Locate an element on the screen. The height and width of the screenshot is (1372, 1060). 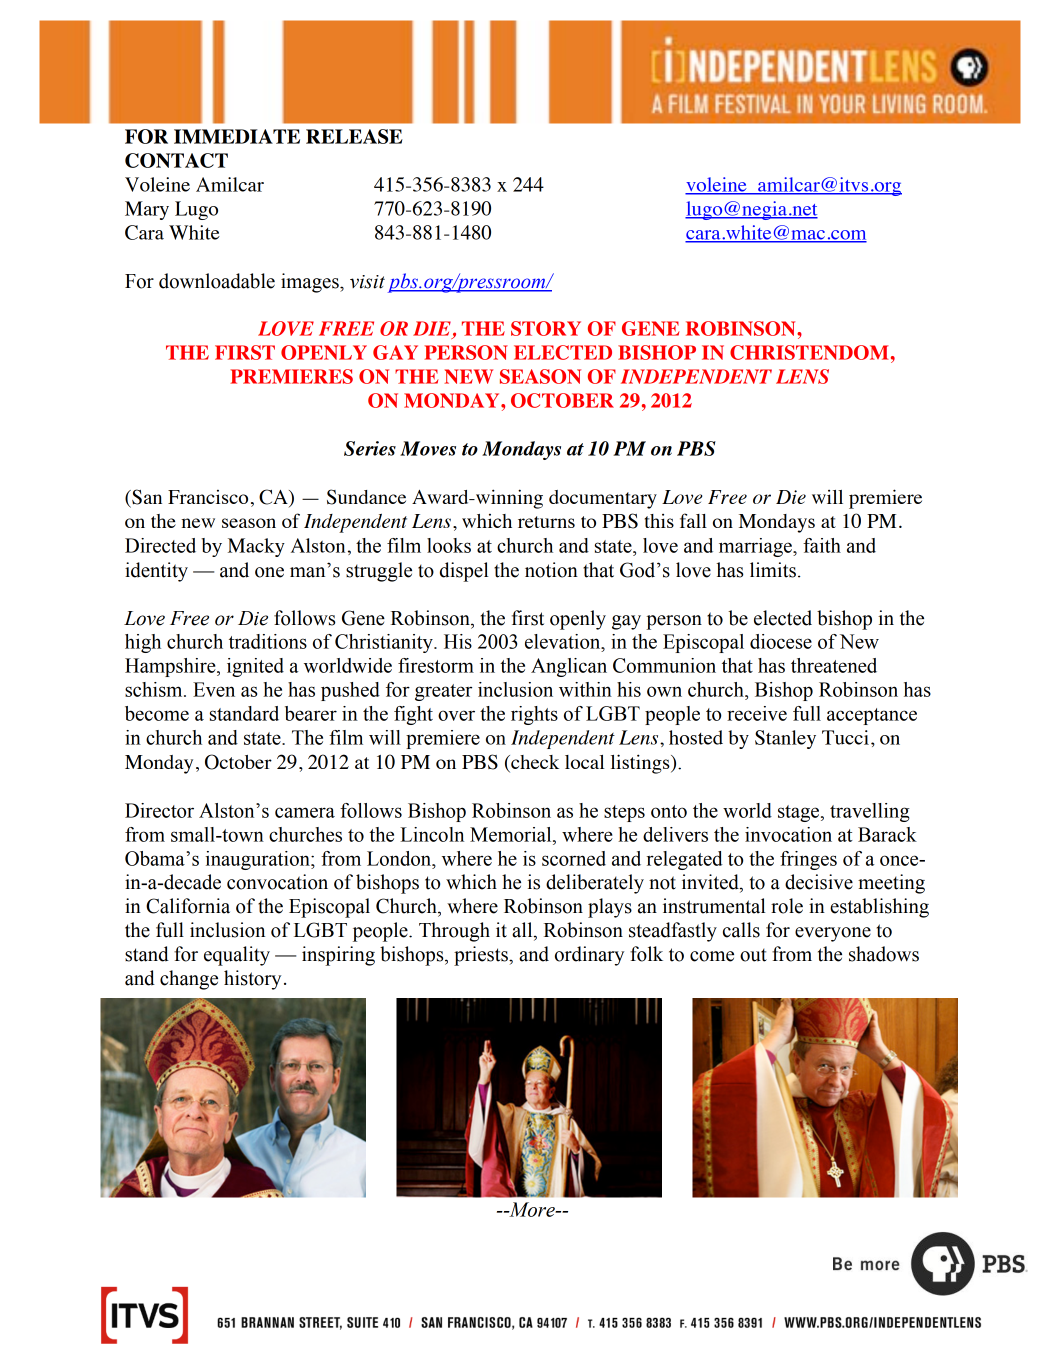
faith is located at coordinates (822, 545).
